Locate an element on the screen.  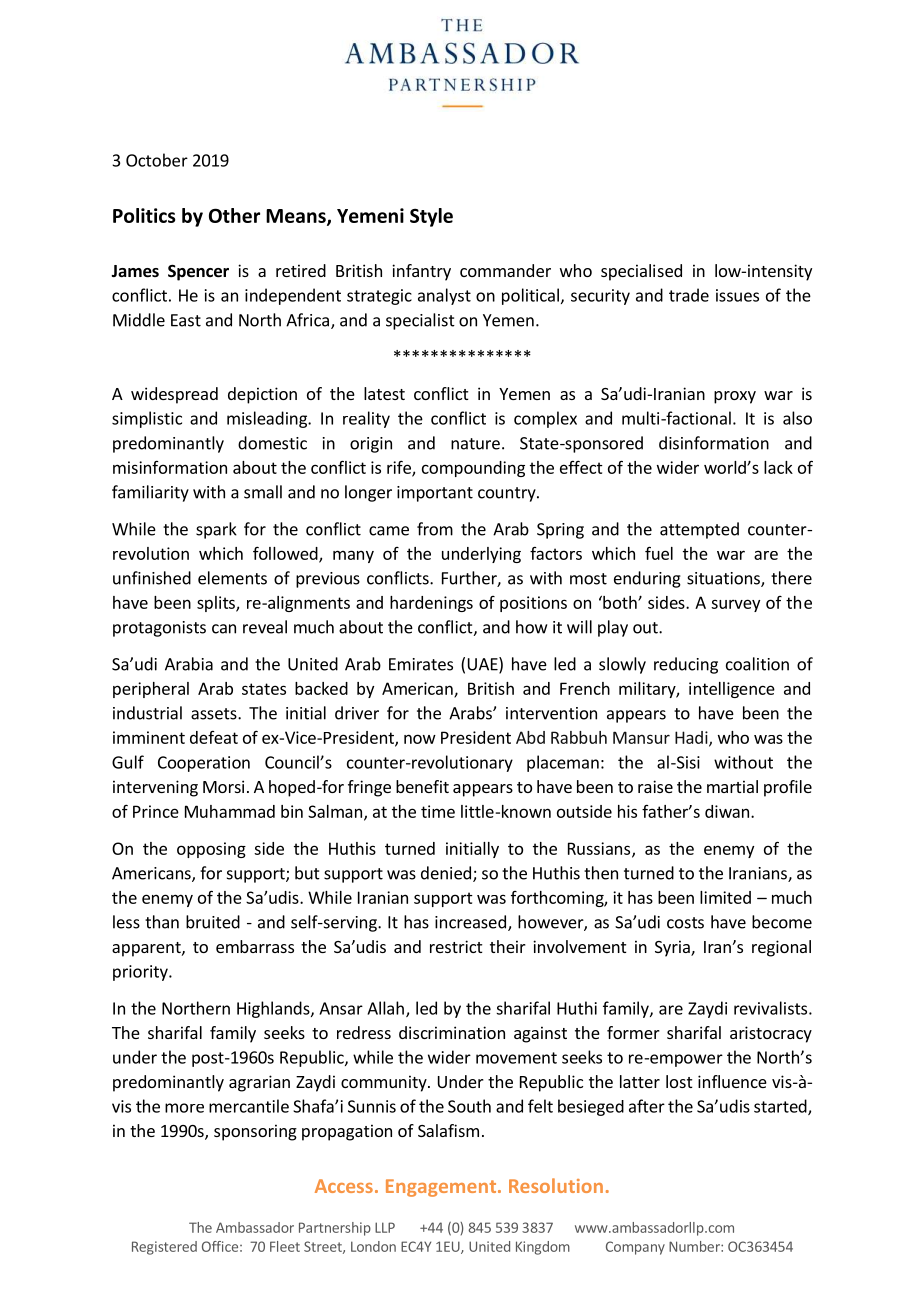
Syria is located at coordinates (673, 948).
